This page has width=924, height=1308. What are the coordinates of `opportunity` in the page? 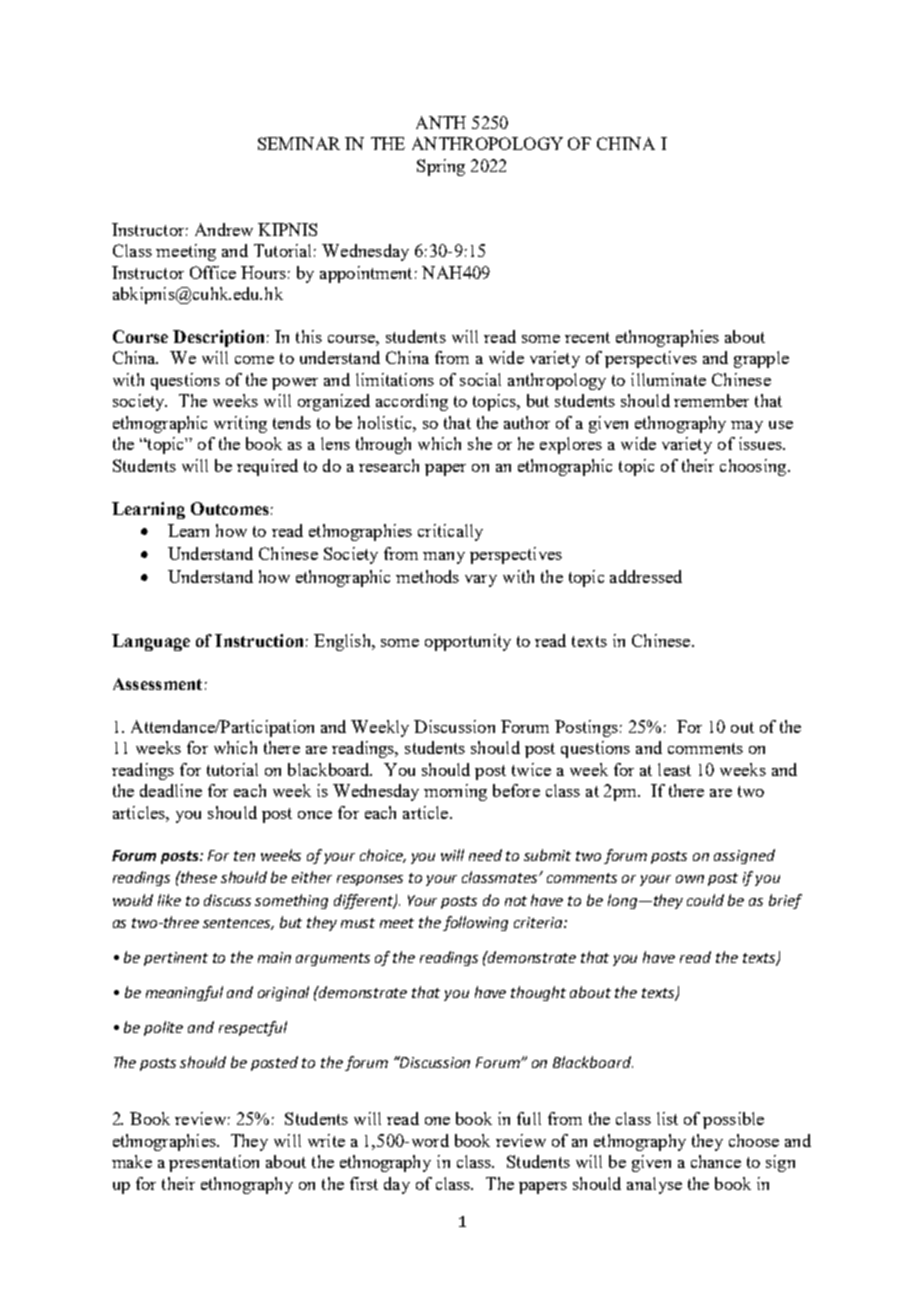 It's located at (468, 642).
